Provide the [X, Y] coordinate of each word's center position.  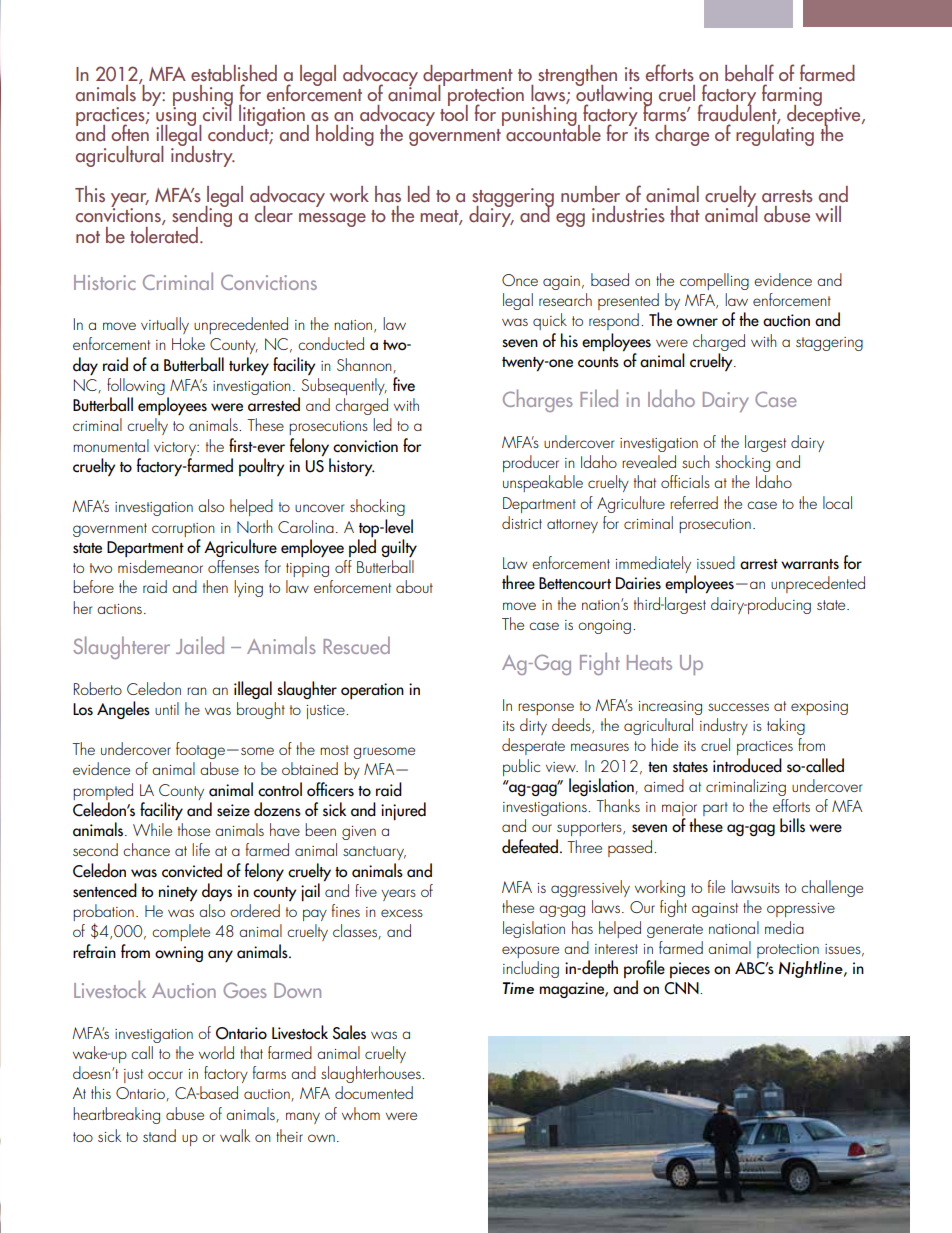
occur [165, 1075]
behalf [749, 73]
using [175, 117]
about [414, 586]
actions [119, 609]
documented [374, 1092]
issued [716, 562]
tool [454, 112]
